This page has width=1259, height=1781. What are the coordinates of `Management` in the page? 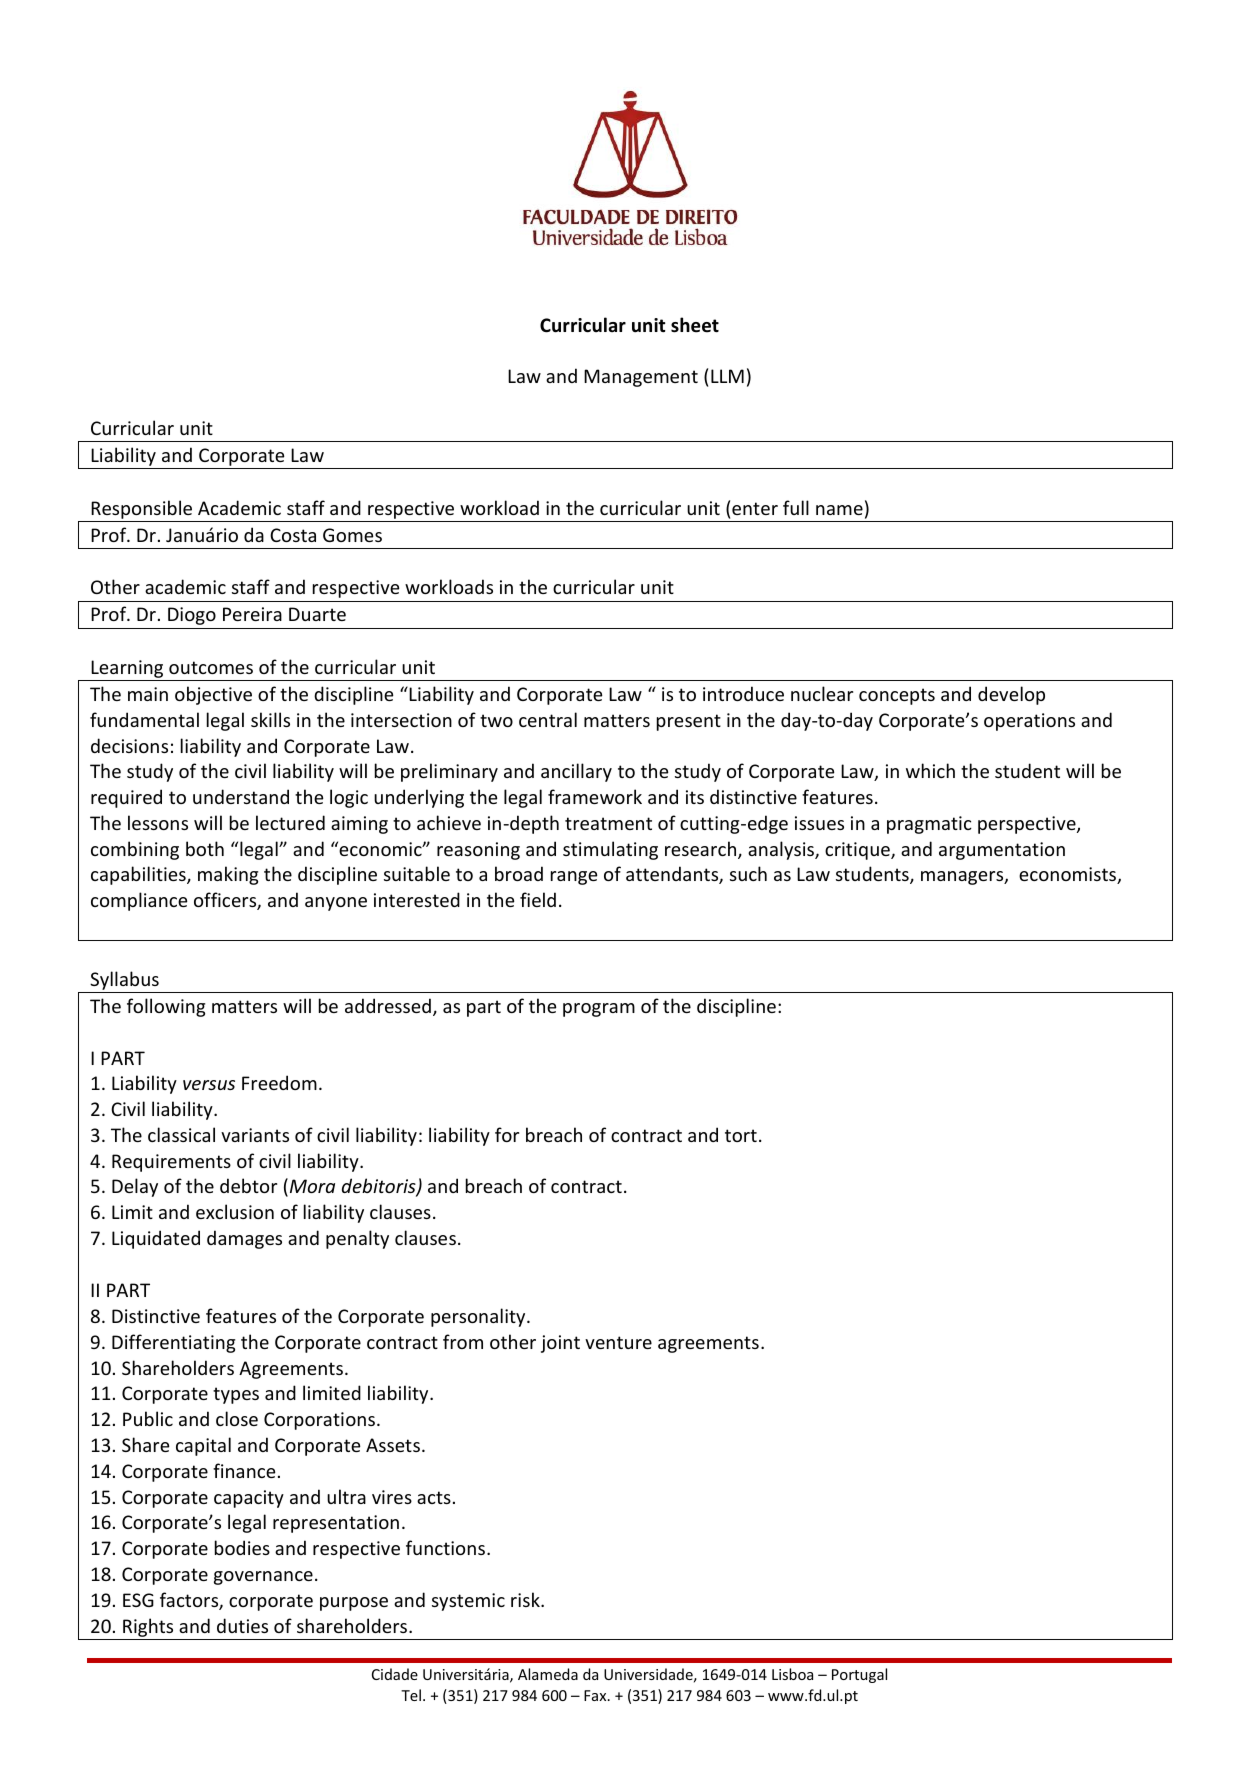 It's located at (641, 378).
